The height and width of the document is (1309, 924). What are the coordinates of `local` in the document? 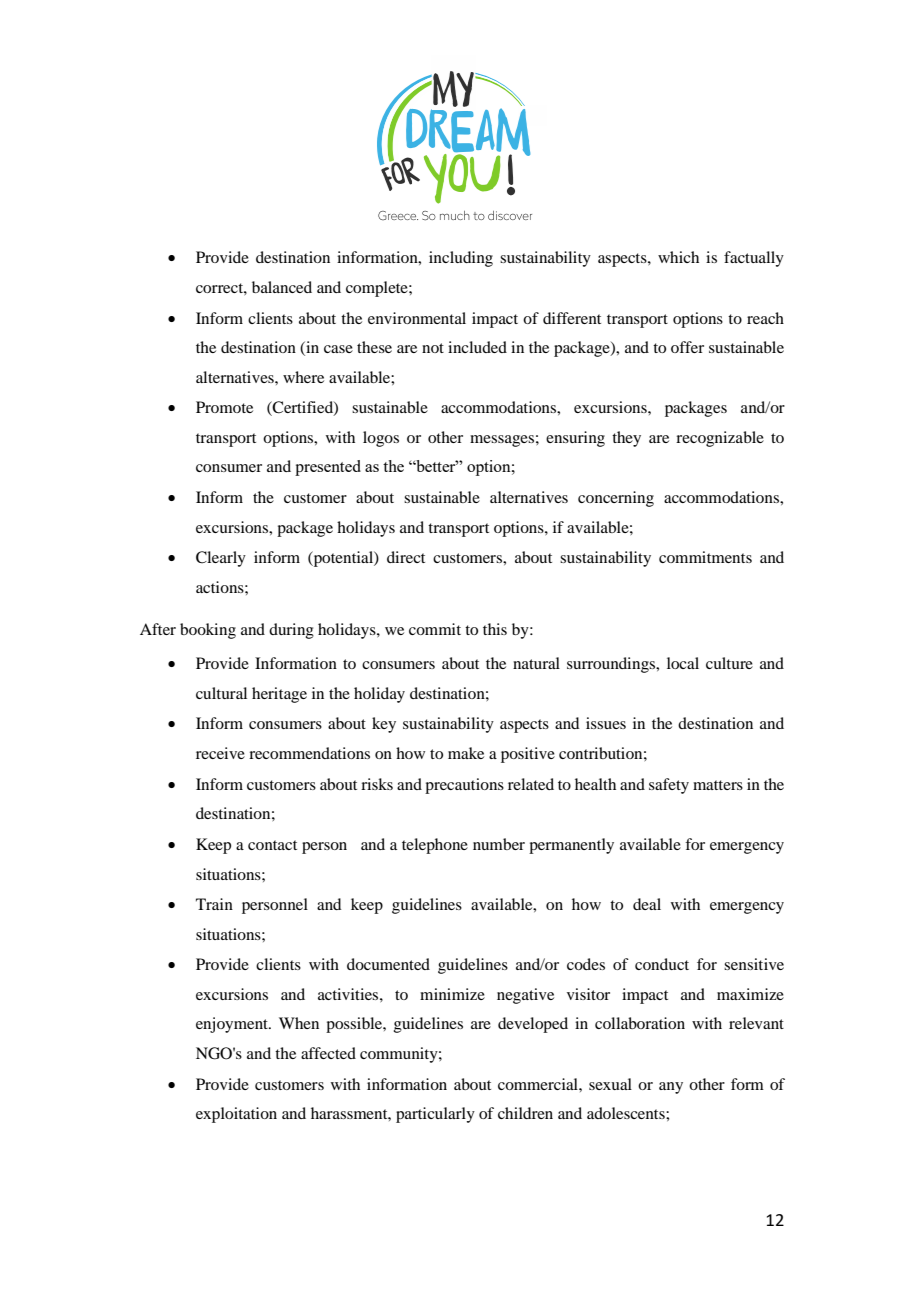 It's located at (683, 663).
